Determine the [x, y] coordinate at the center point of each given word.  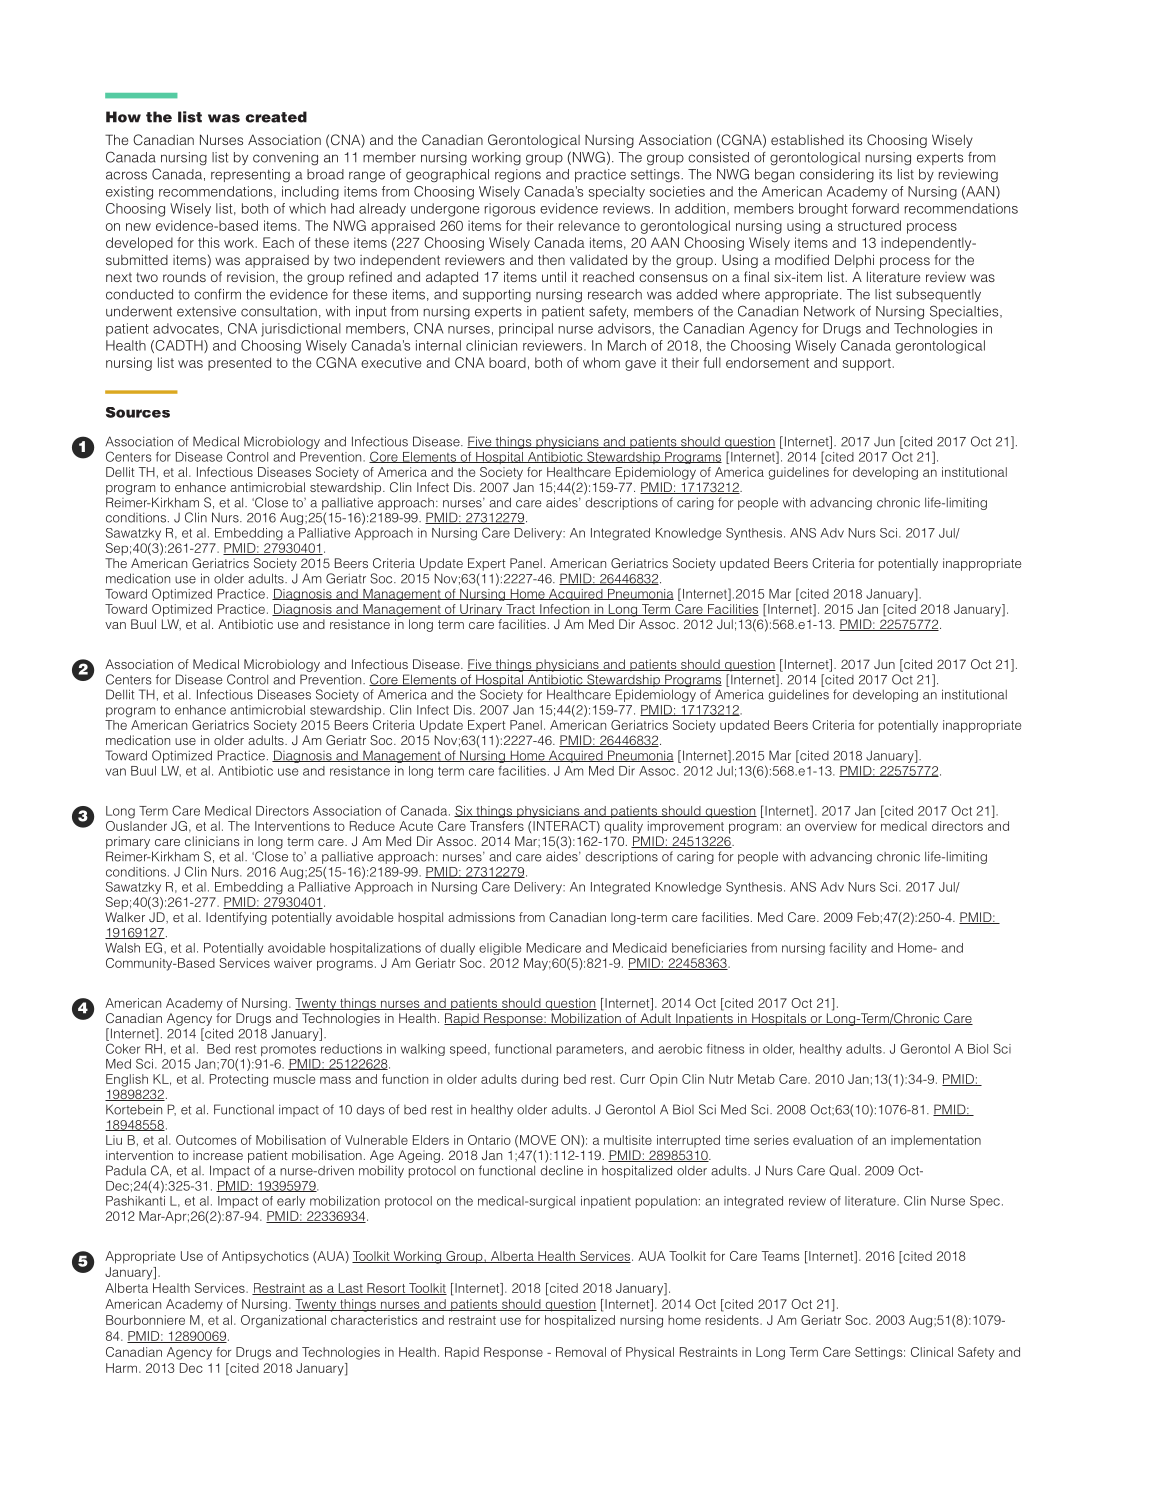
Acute [416, 826]
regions [518, 176]
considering [837, 176]
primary [128, 842]
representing [250, 175]
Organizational [283, 1321]
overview [831, 826]
